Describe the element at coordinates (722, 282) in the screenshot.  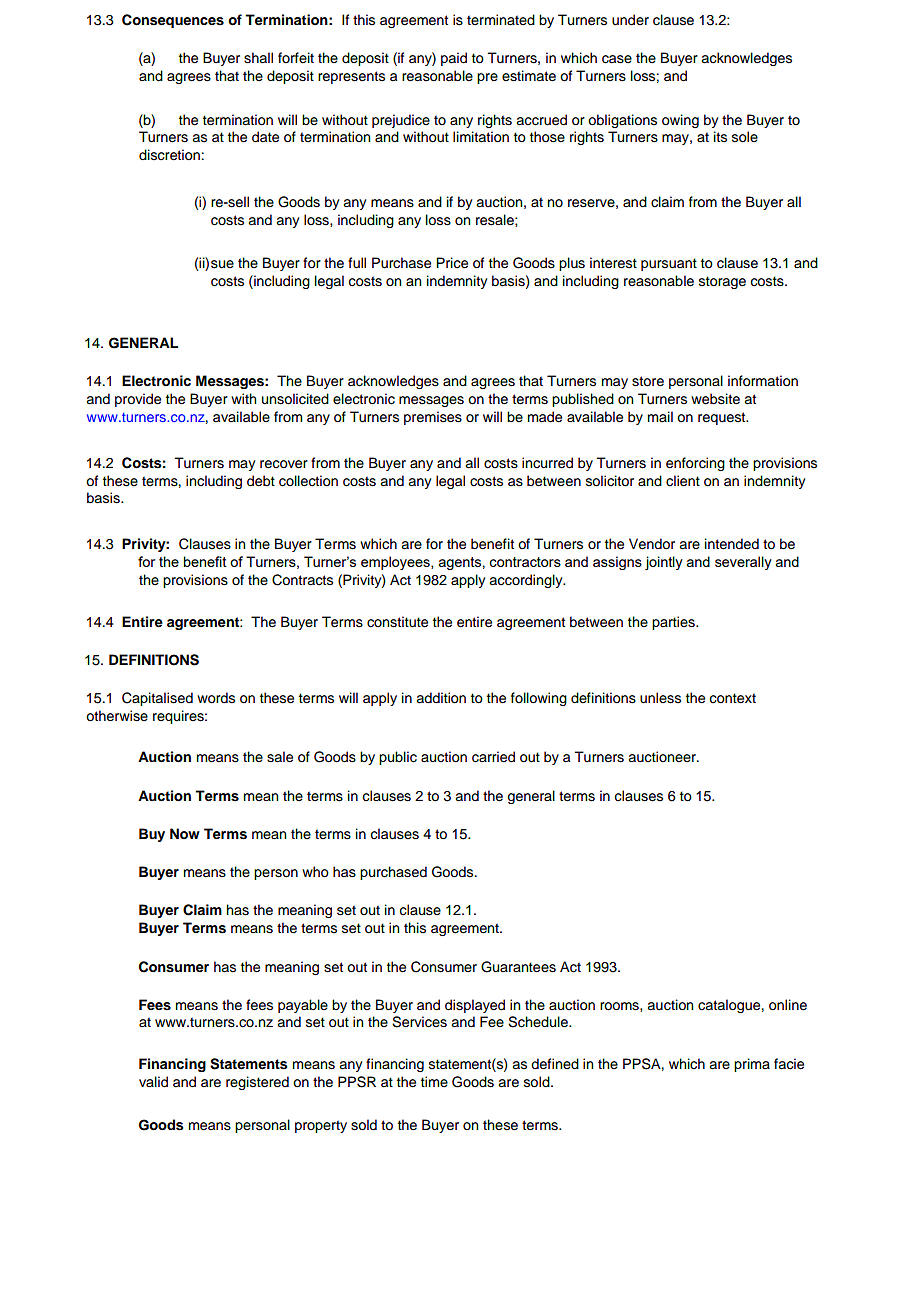
I see `storage` at that location.
